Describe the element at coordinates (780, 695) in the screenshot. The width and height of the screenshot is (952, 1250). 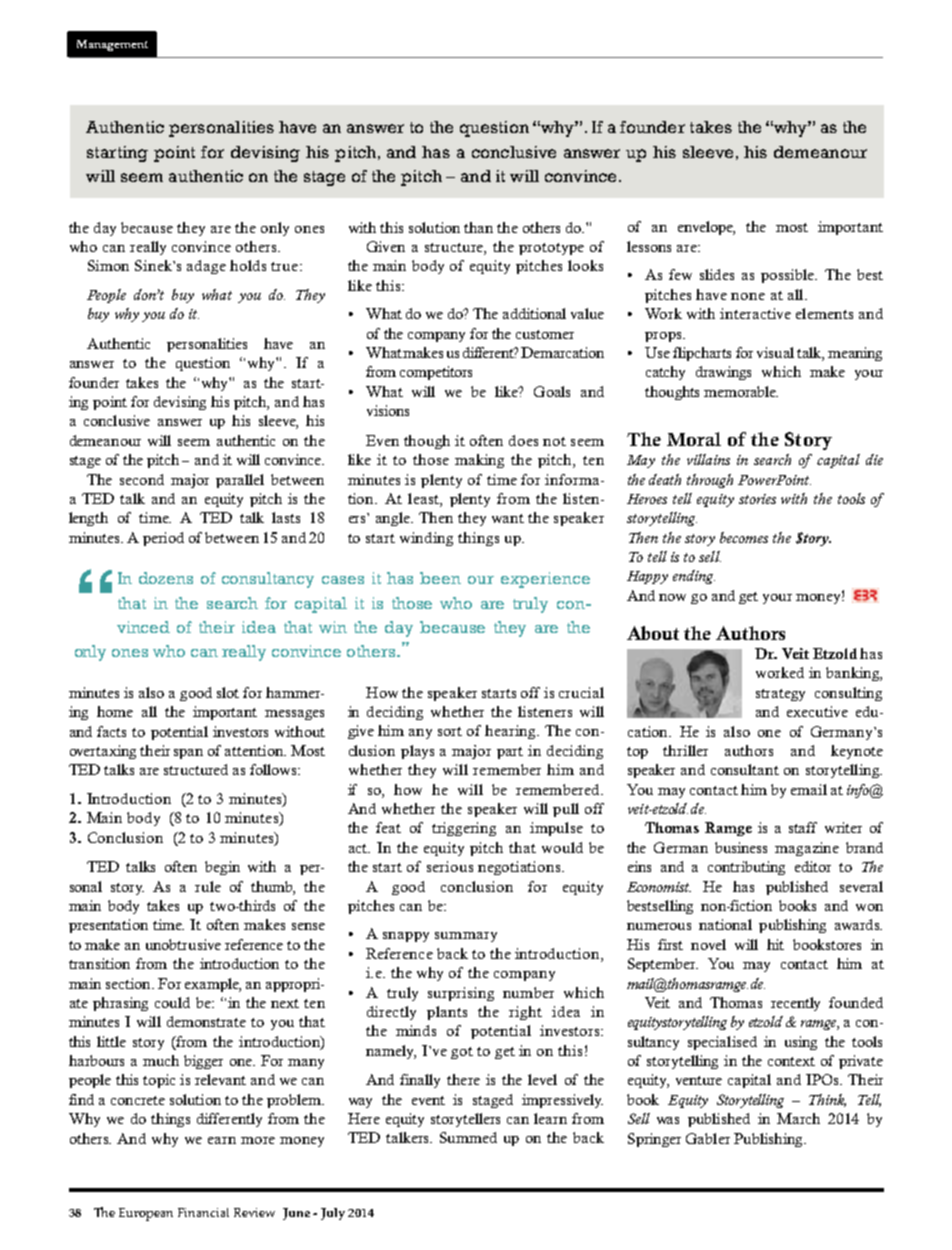
I see `strategy` at that location.
